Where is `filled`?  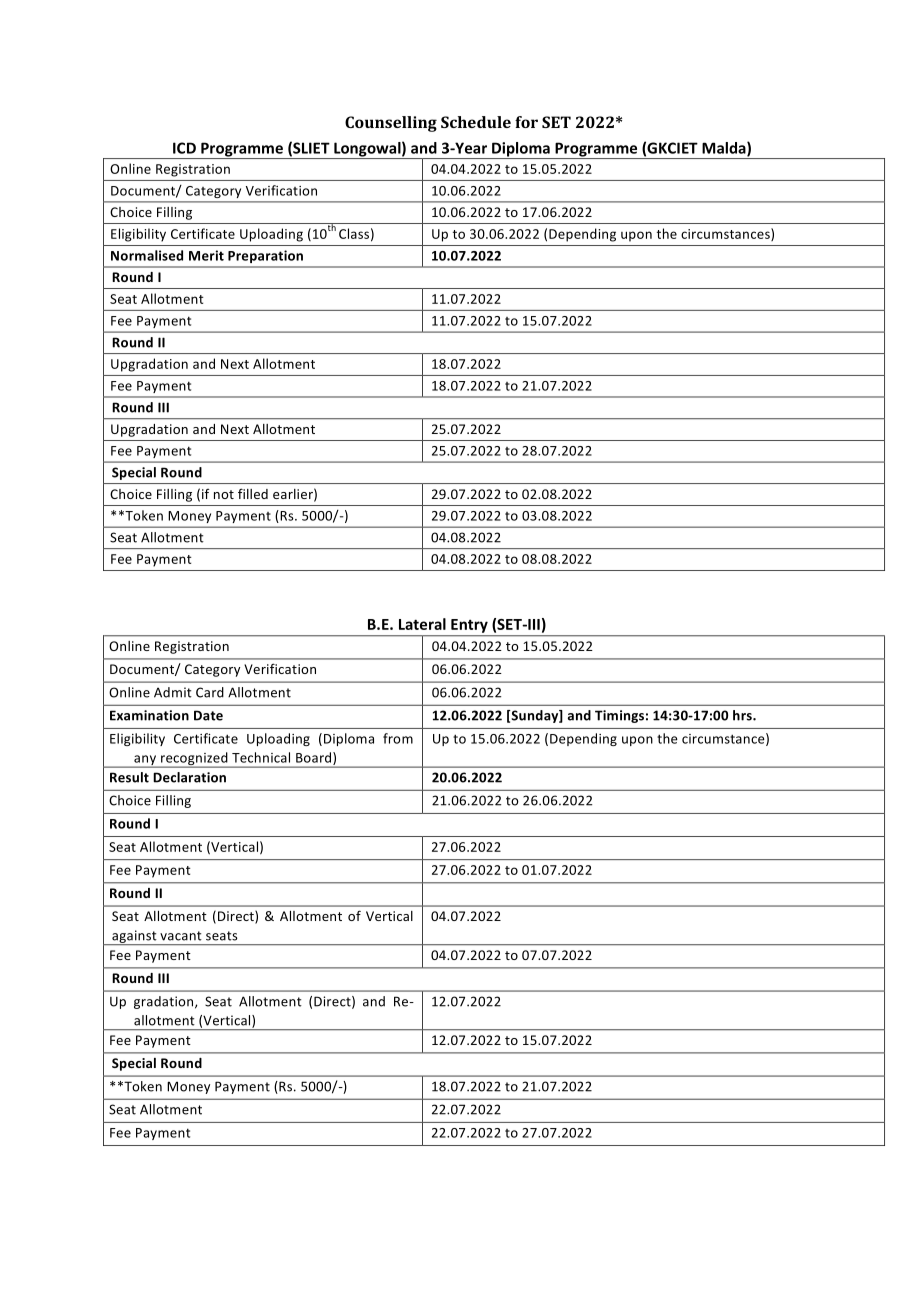 filled is located at coordinates (253, 493).
